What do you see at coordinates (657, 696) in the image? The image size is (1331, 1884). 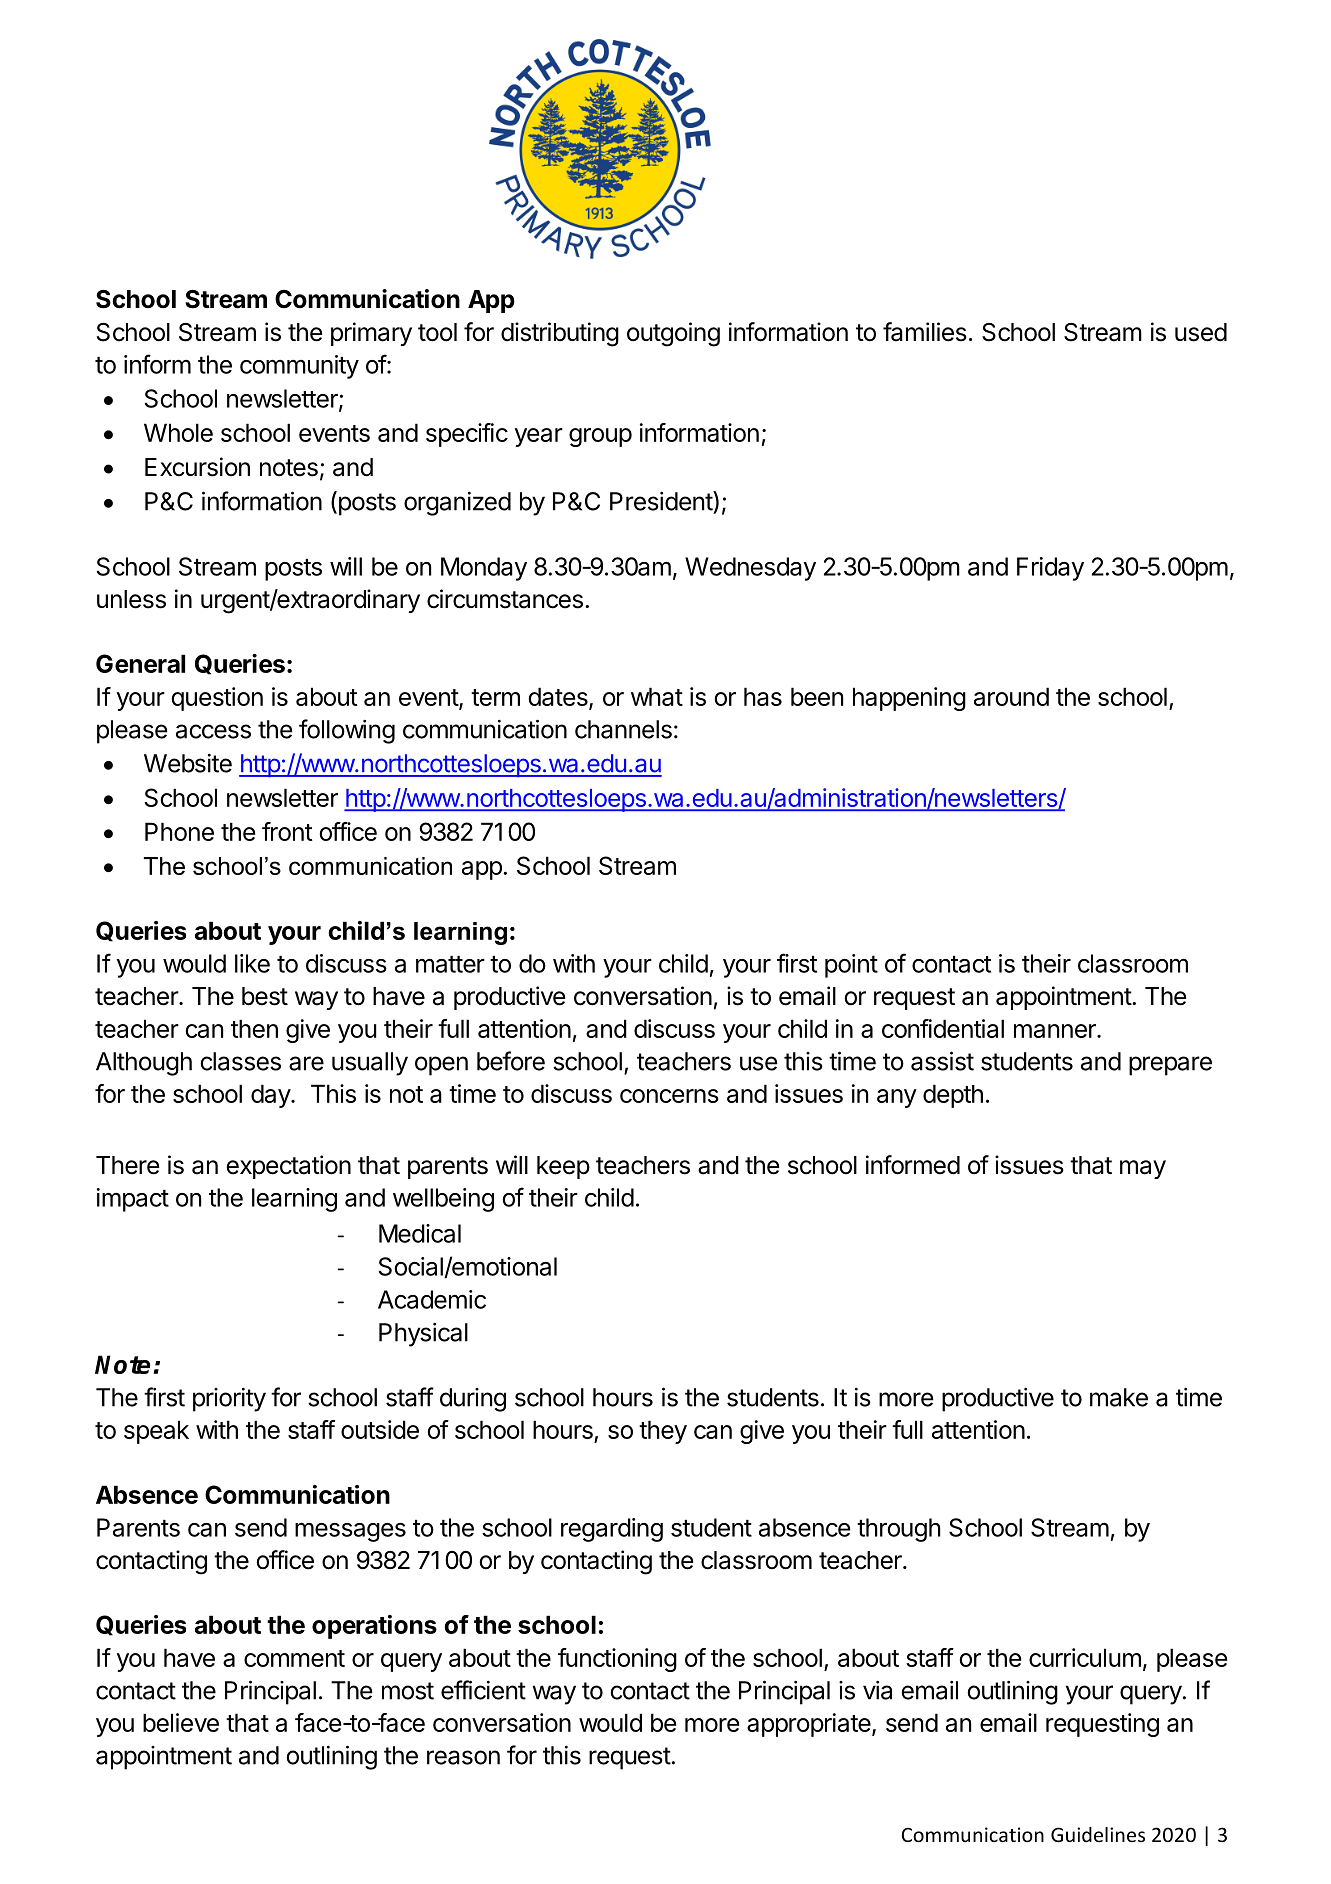 I see `what` at bounding box center [657, 696].
